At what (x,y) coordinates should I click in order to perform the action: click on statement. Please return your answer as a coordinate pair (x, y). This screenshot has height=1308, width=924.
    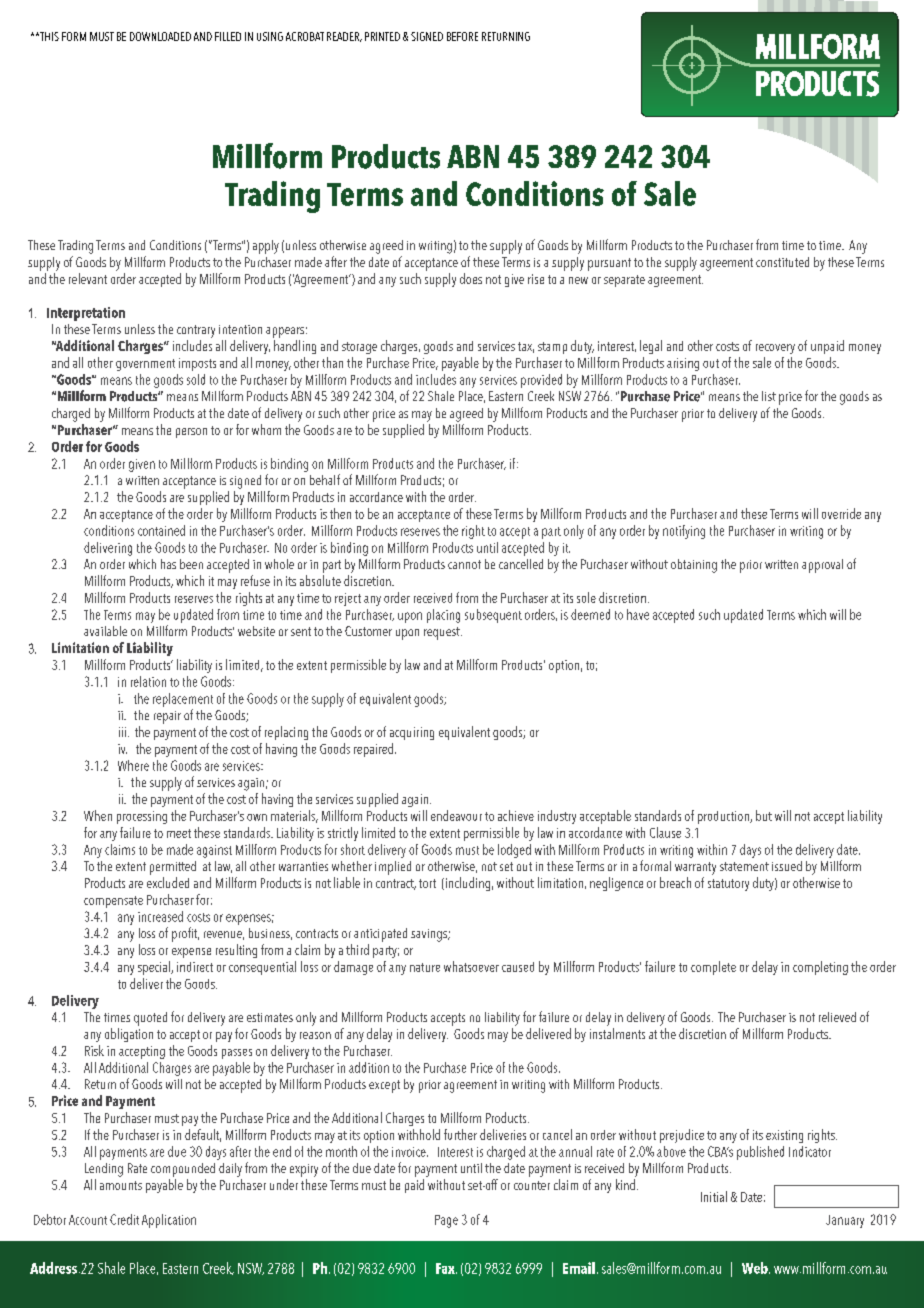
    Looking at the image, I should click on (744, 866).
